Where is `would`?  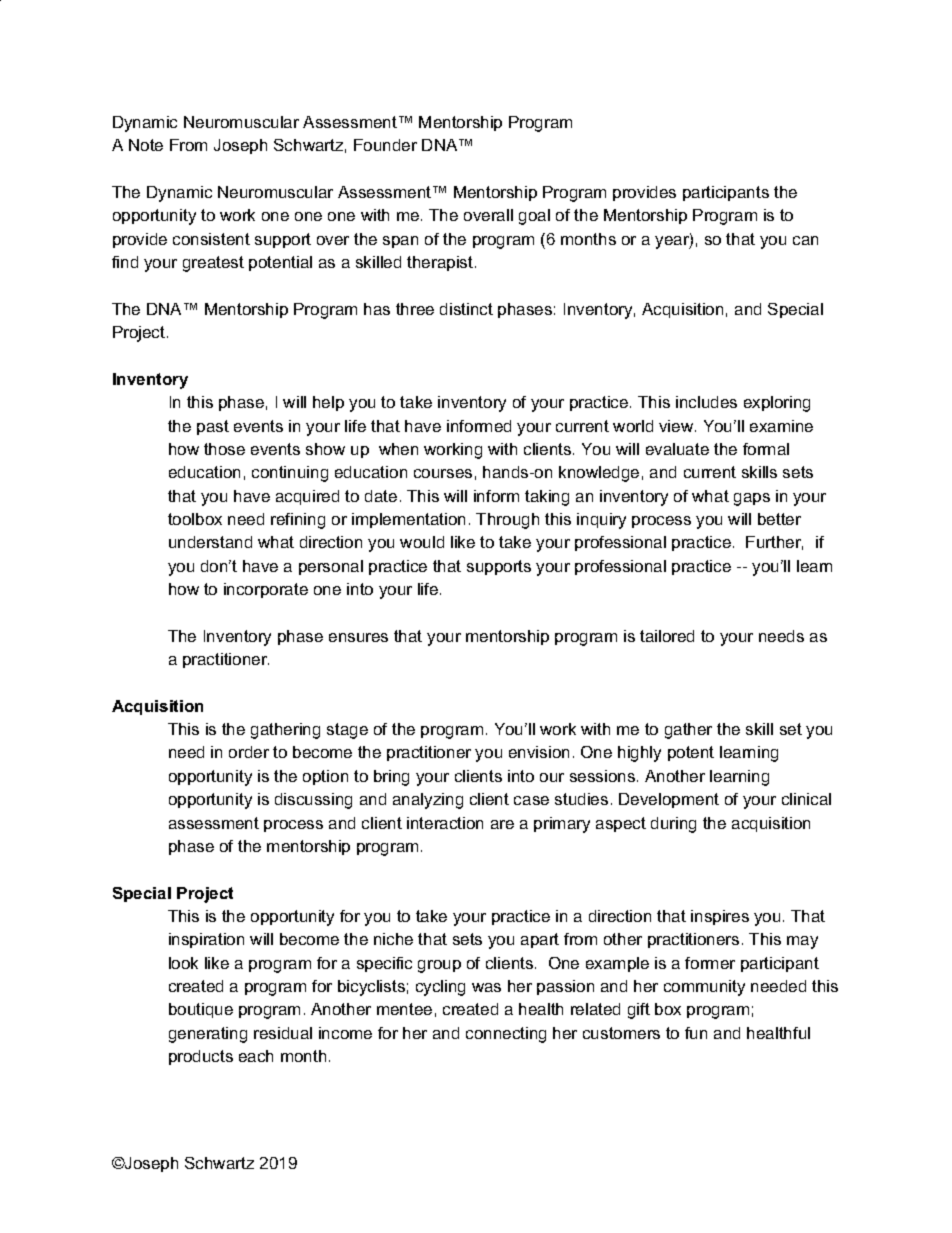
would is located at coordinates (422, 542).
